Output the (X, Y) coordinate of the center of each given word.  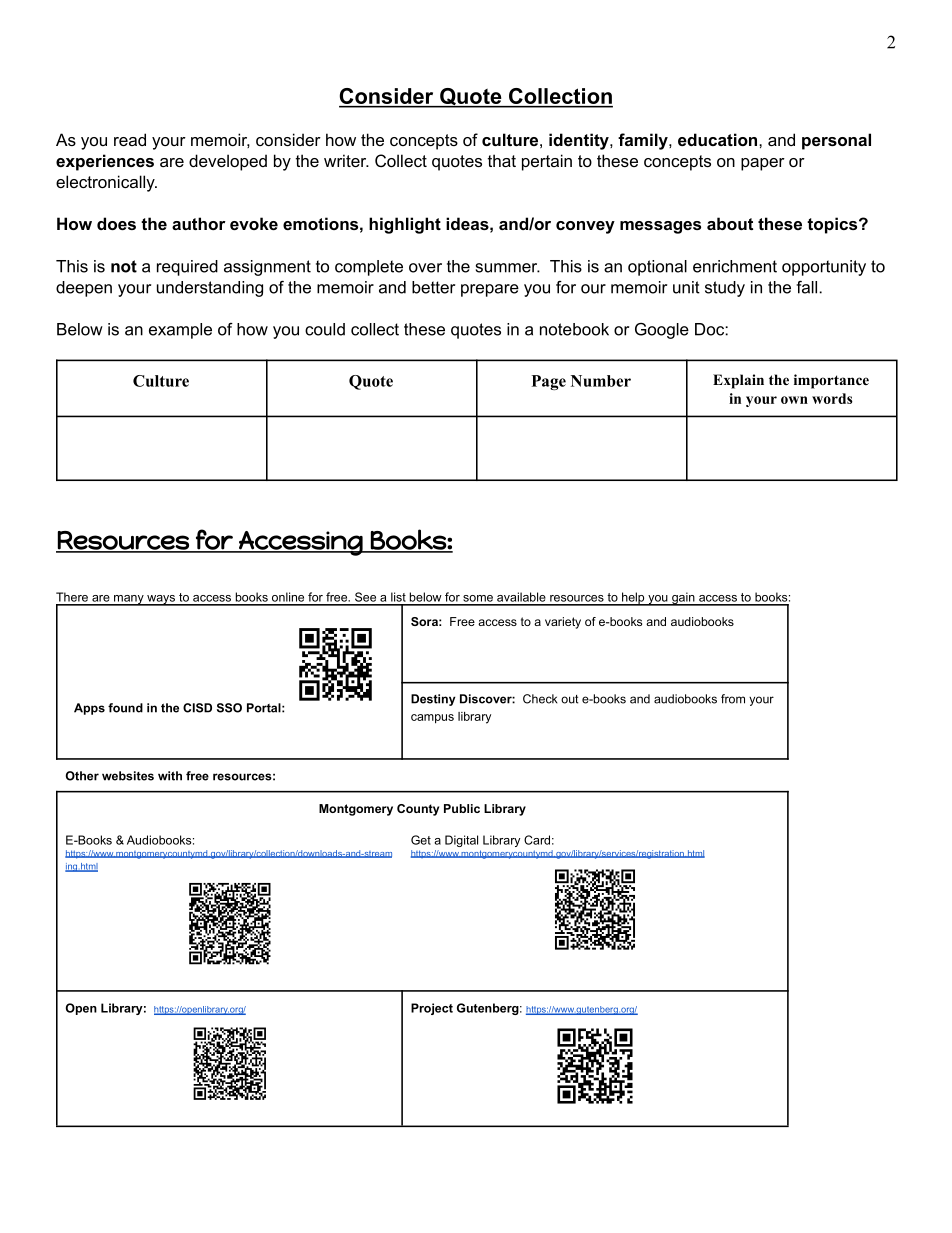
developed (228, 162)
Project (432, 1009)
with (170, 776)
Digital (461, 841)
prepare (490, 290)
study (725, 289)
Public (462, 808)
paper (763, 164)
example (180, 331)
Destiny (433, 700)
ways (161, 600)
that (502, 160)
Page (549, 382)
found (125, 708)
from (733, 699)
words (832, 398)
